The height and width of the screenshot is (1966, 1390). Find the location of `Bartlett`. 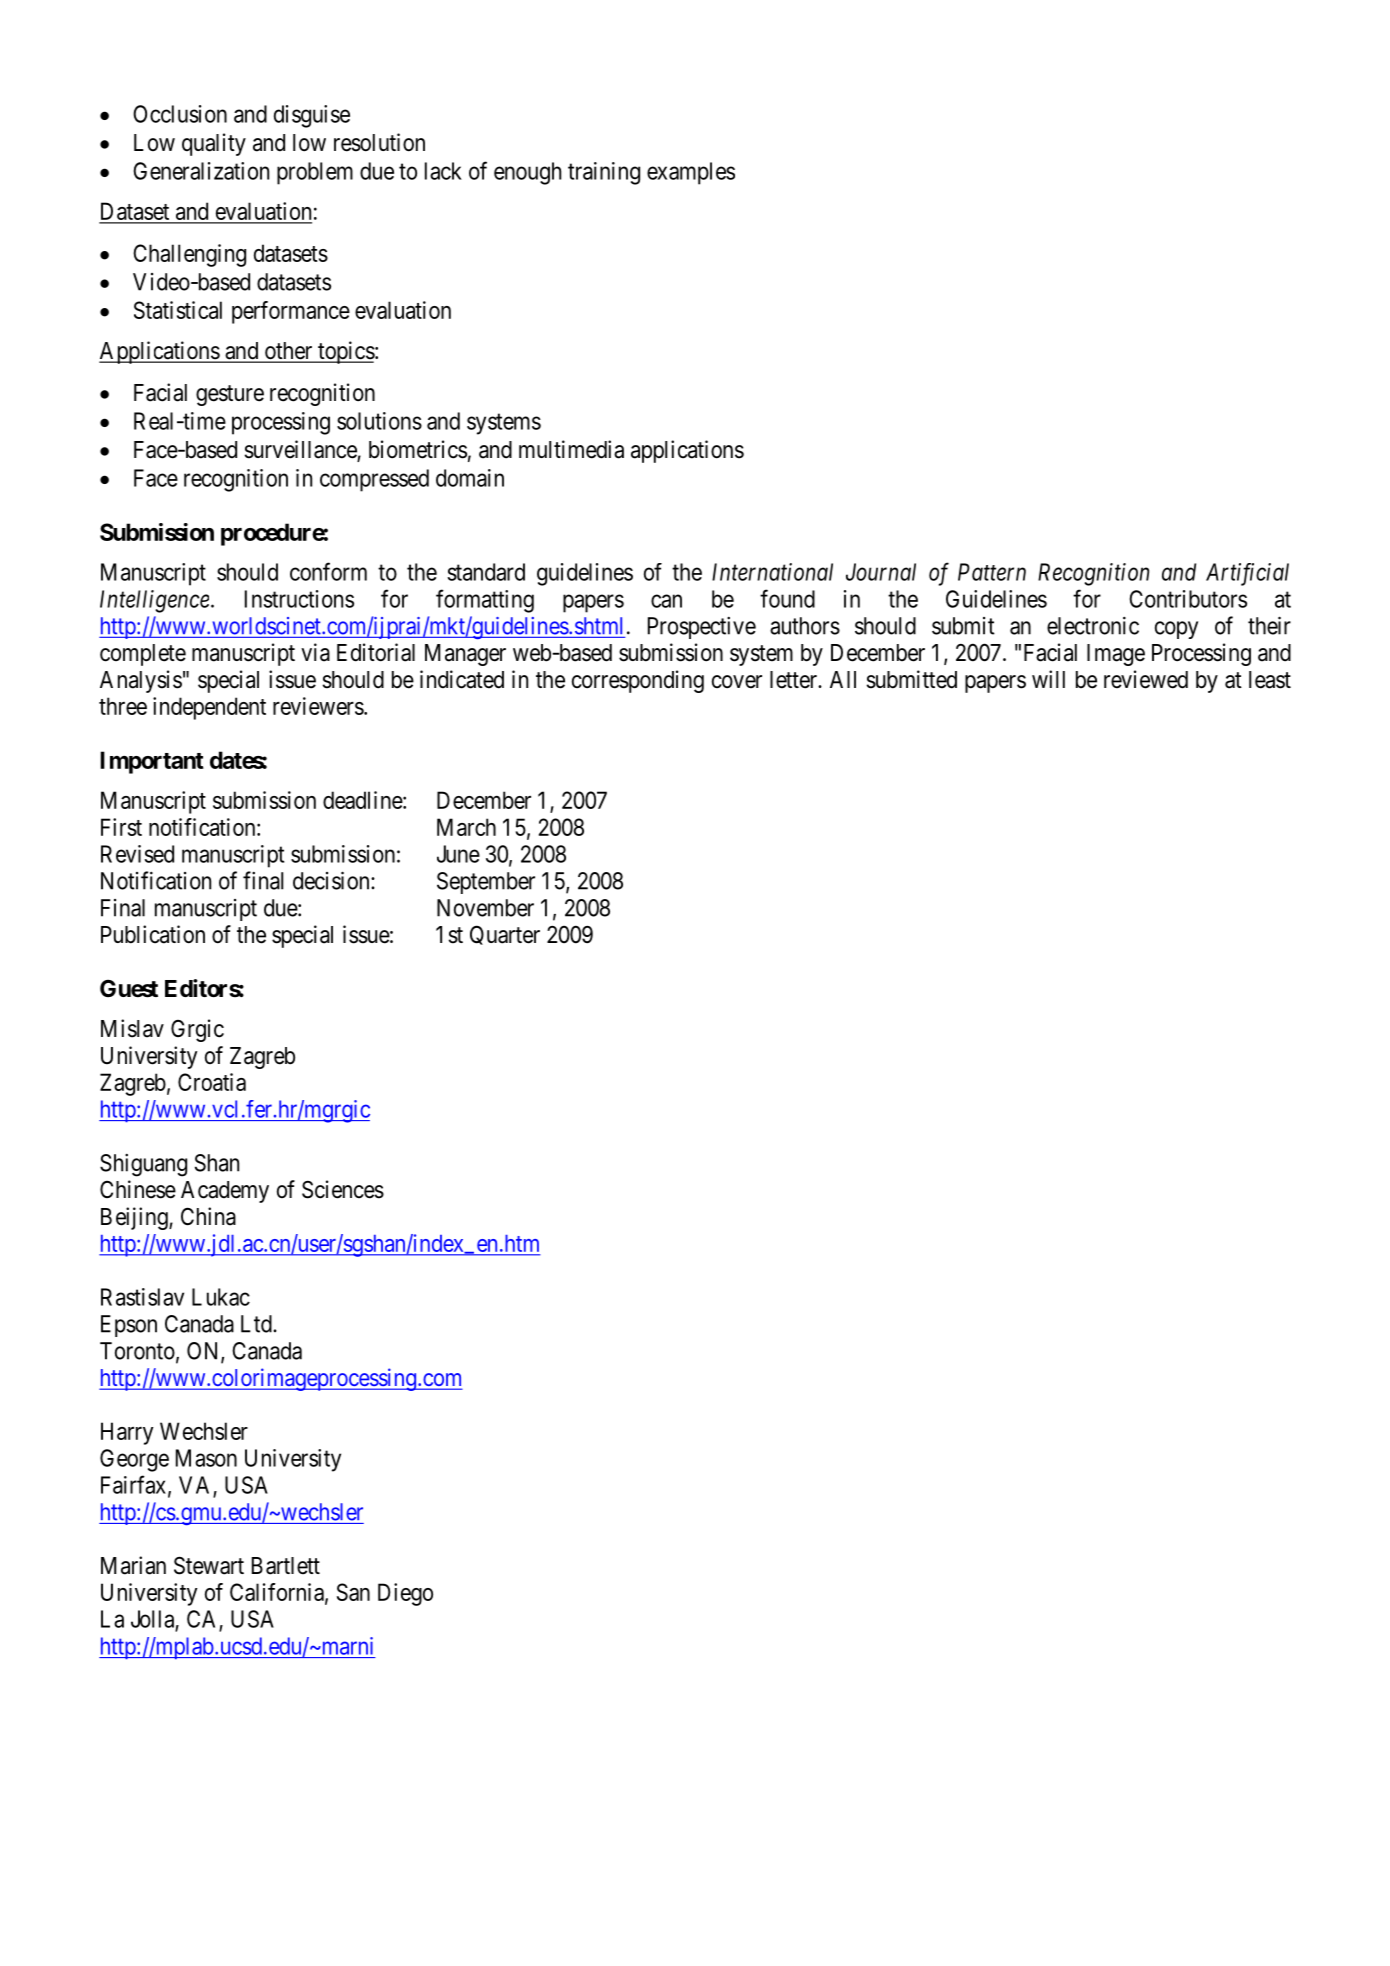

Bartlett is located at coordinates (286, 1566).
